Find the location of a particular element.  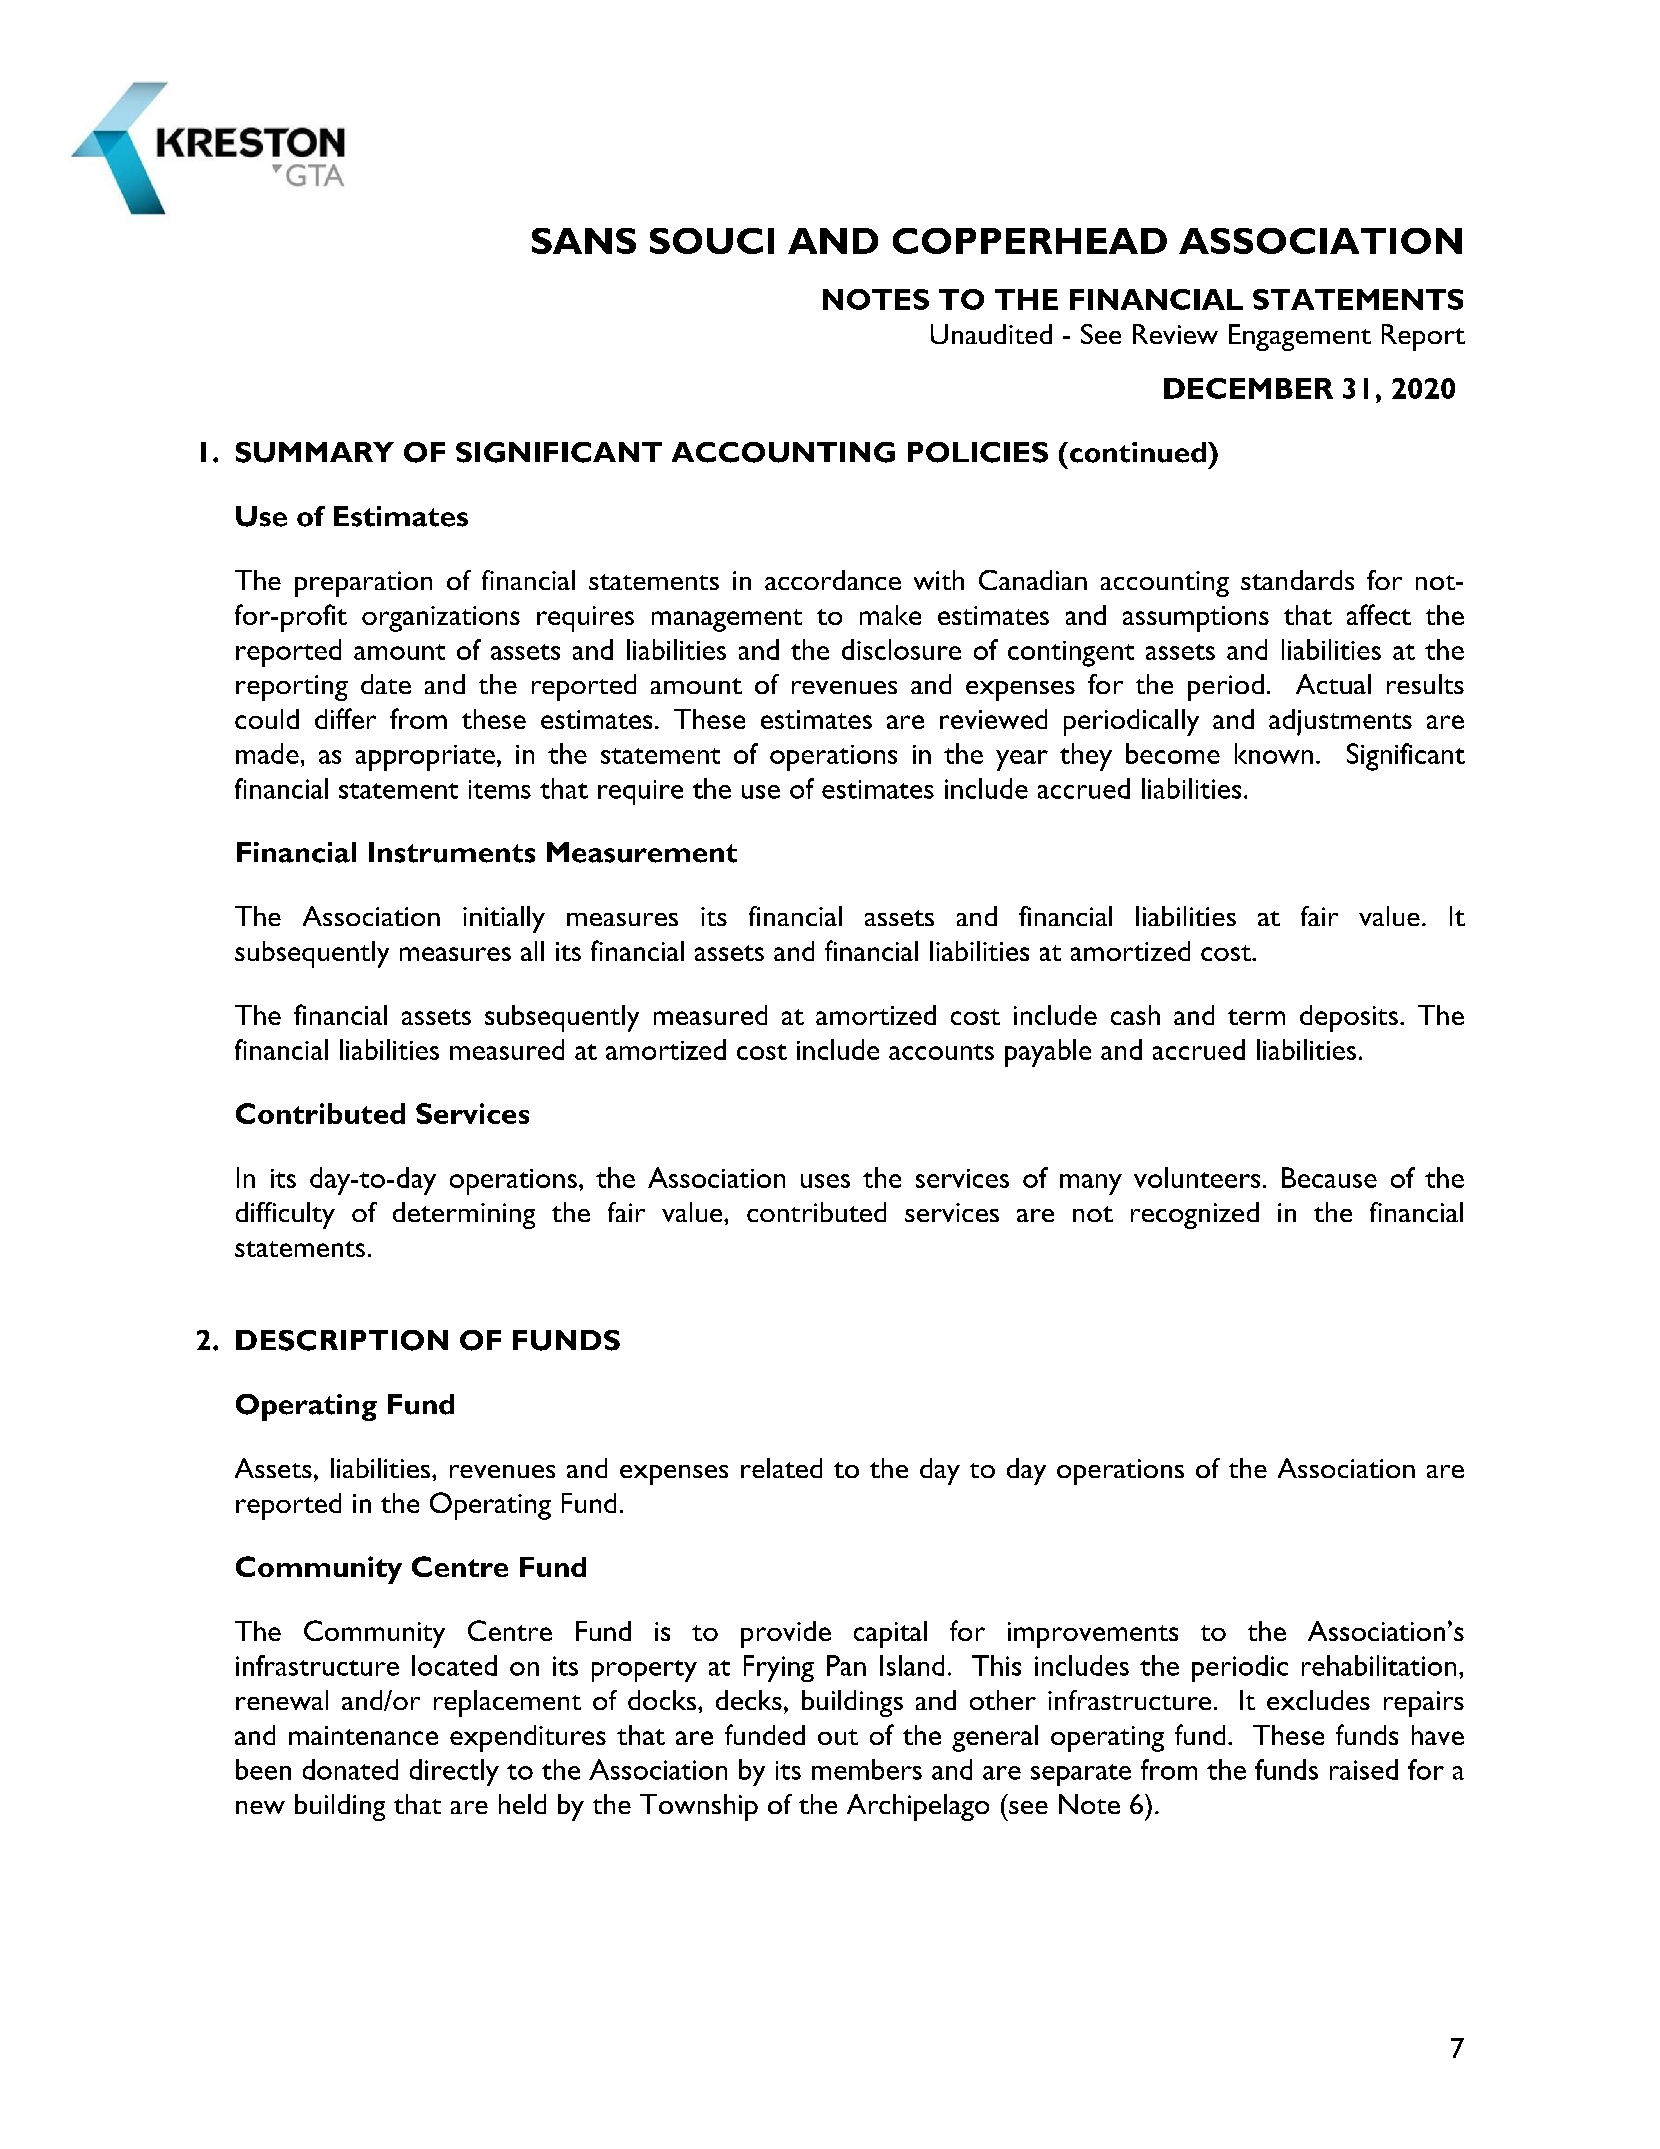

appropriate is located at coordinates (425, 758).
